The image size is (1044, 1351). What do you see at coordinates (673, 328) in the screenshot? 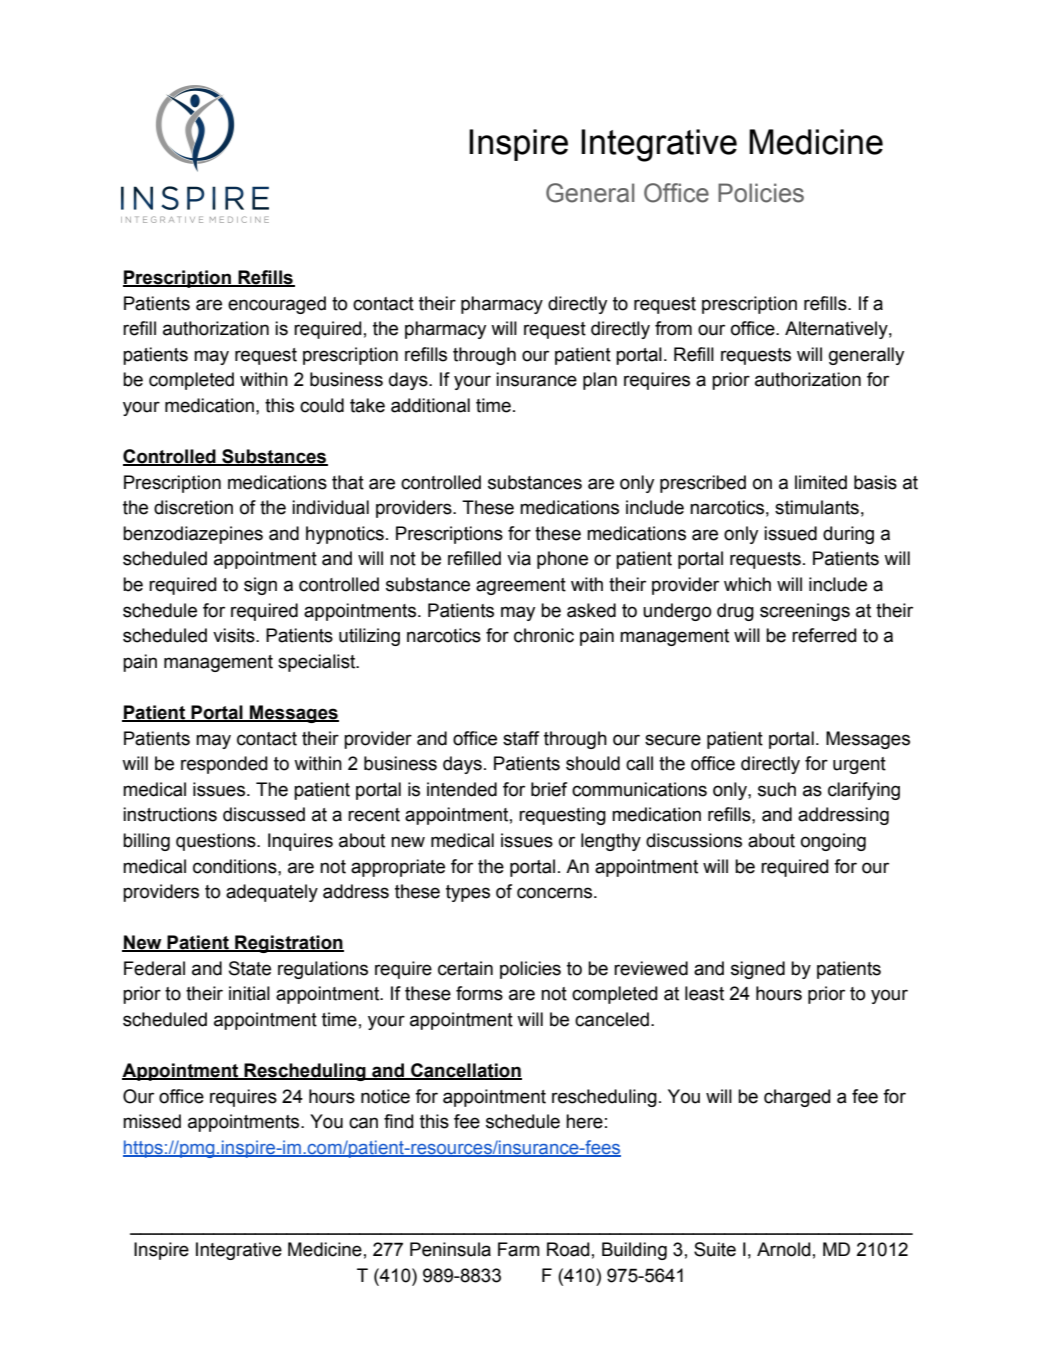
I see `from` at bounding box center [673, 328].
